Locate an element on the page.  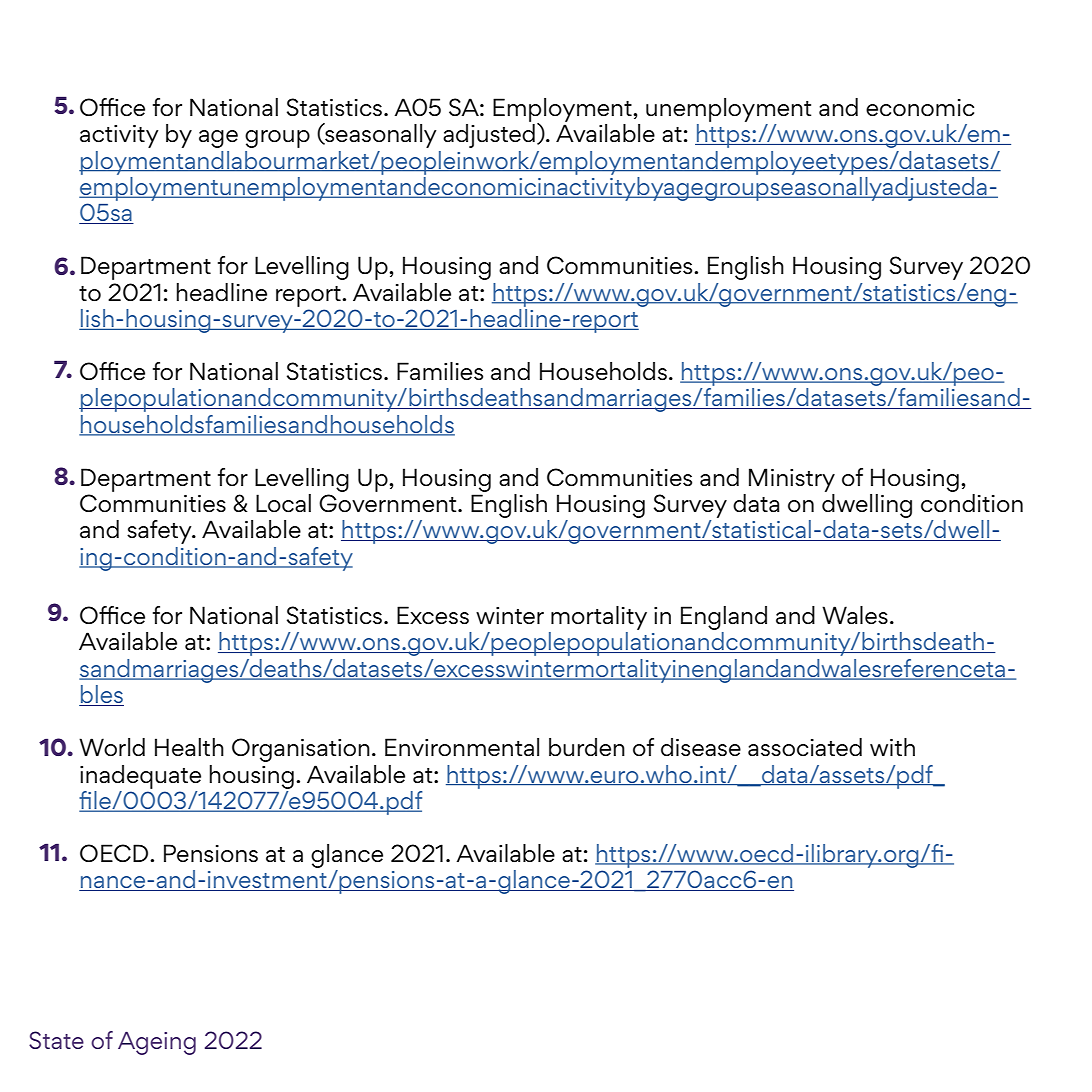
Ministry is located at coordinates (792, 480).
